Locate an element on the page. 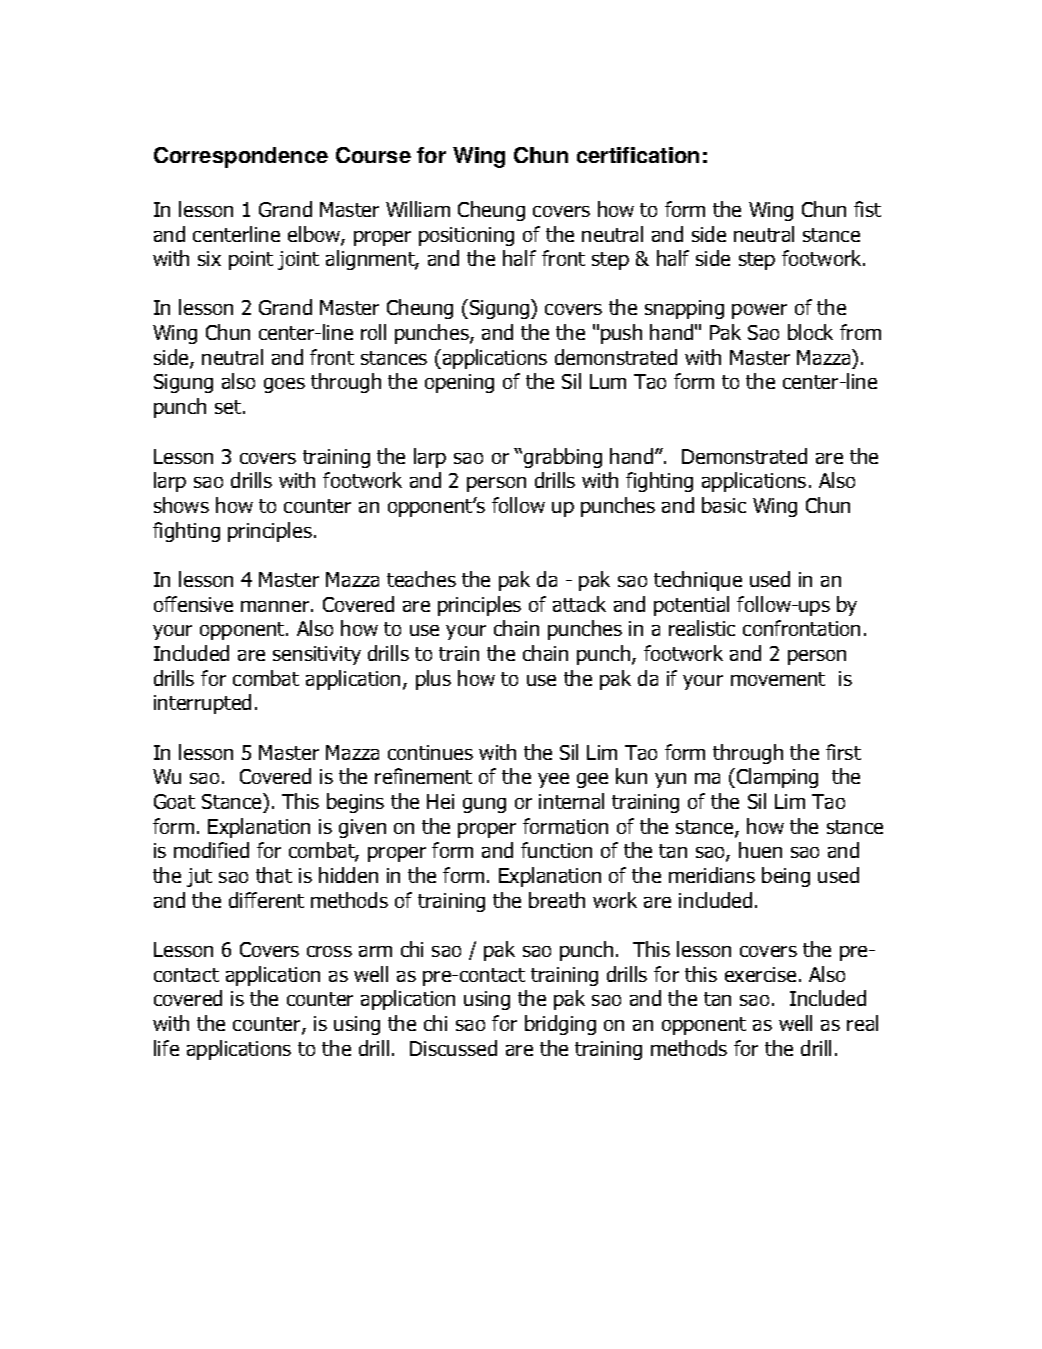 Image resolution: width=1042 pixels, height=1349 pixels. bridging is located at coordinates (560, 1025).
